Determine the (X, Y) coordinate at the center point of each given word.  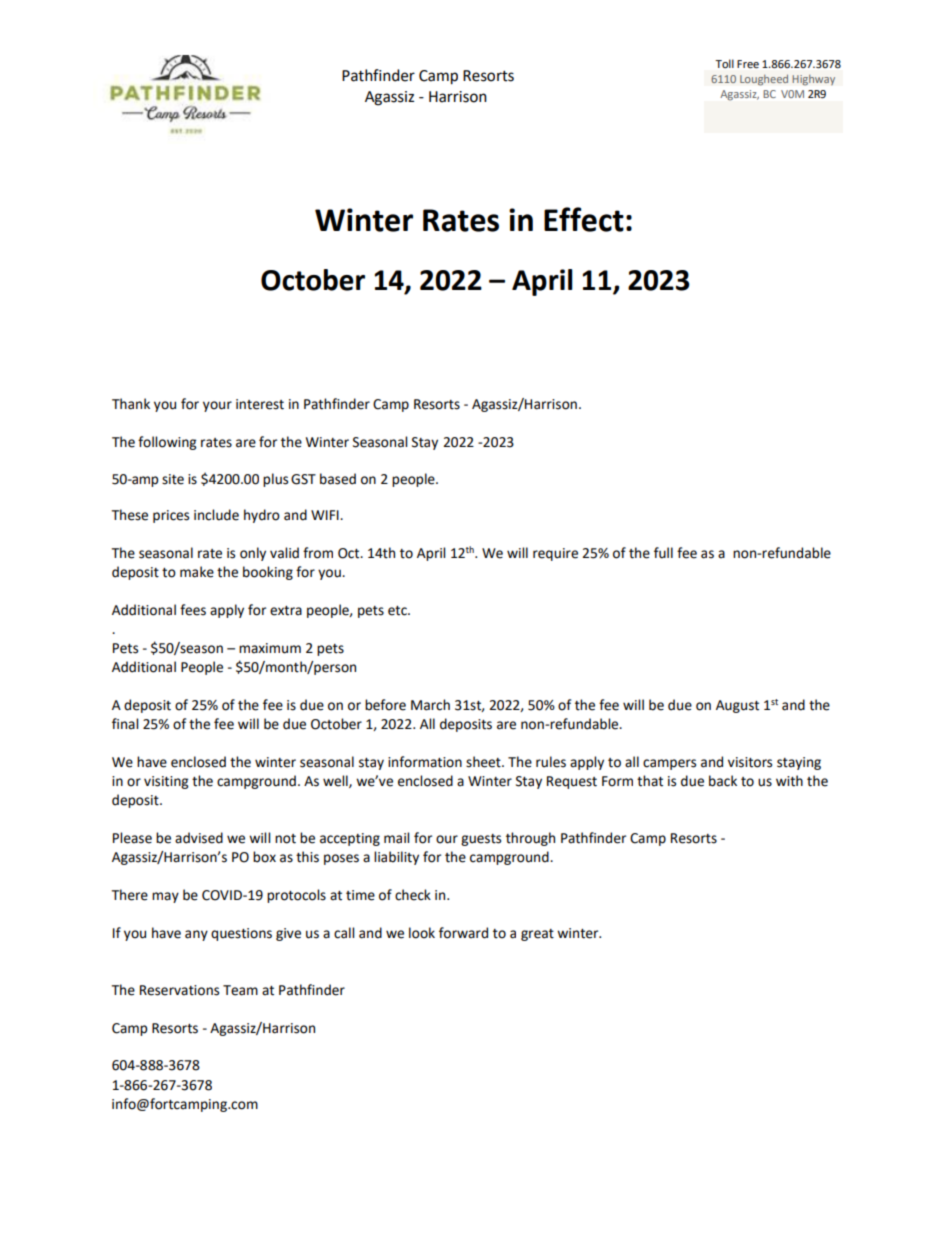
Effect (584, 219)
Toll (724, 63)
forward (463, 933)
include (216, 515)
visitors (750, 762)
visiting (166, 782)
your (217, 406)
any (196, 935)
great (537, 935)
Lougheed (764, 80)
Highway (813, 80)
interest (260, 404)
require (555, 554)
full (663, 553)
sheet (484, 762)
